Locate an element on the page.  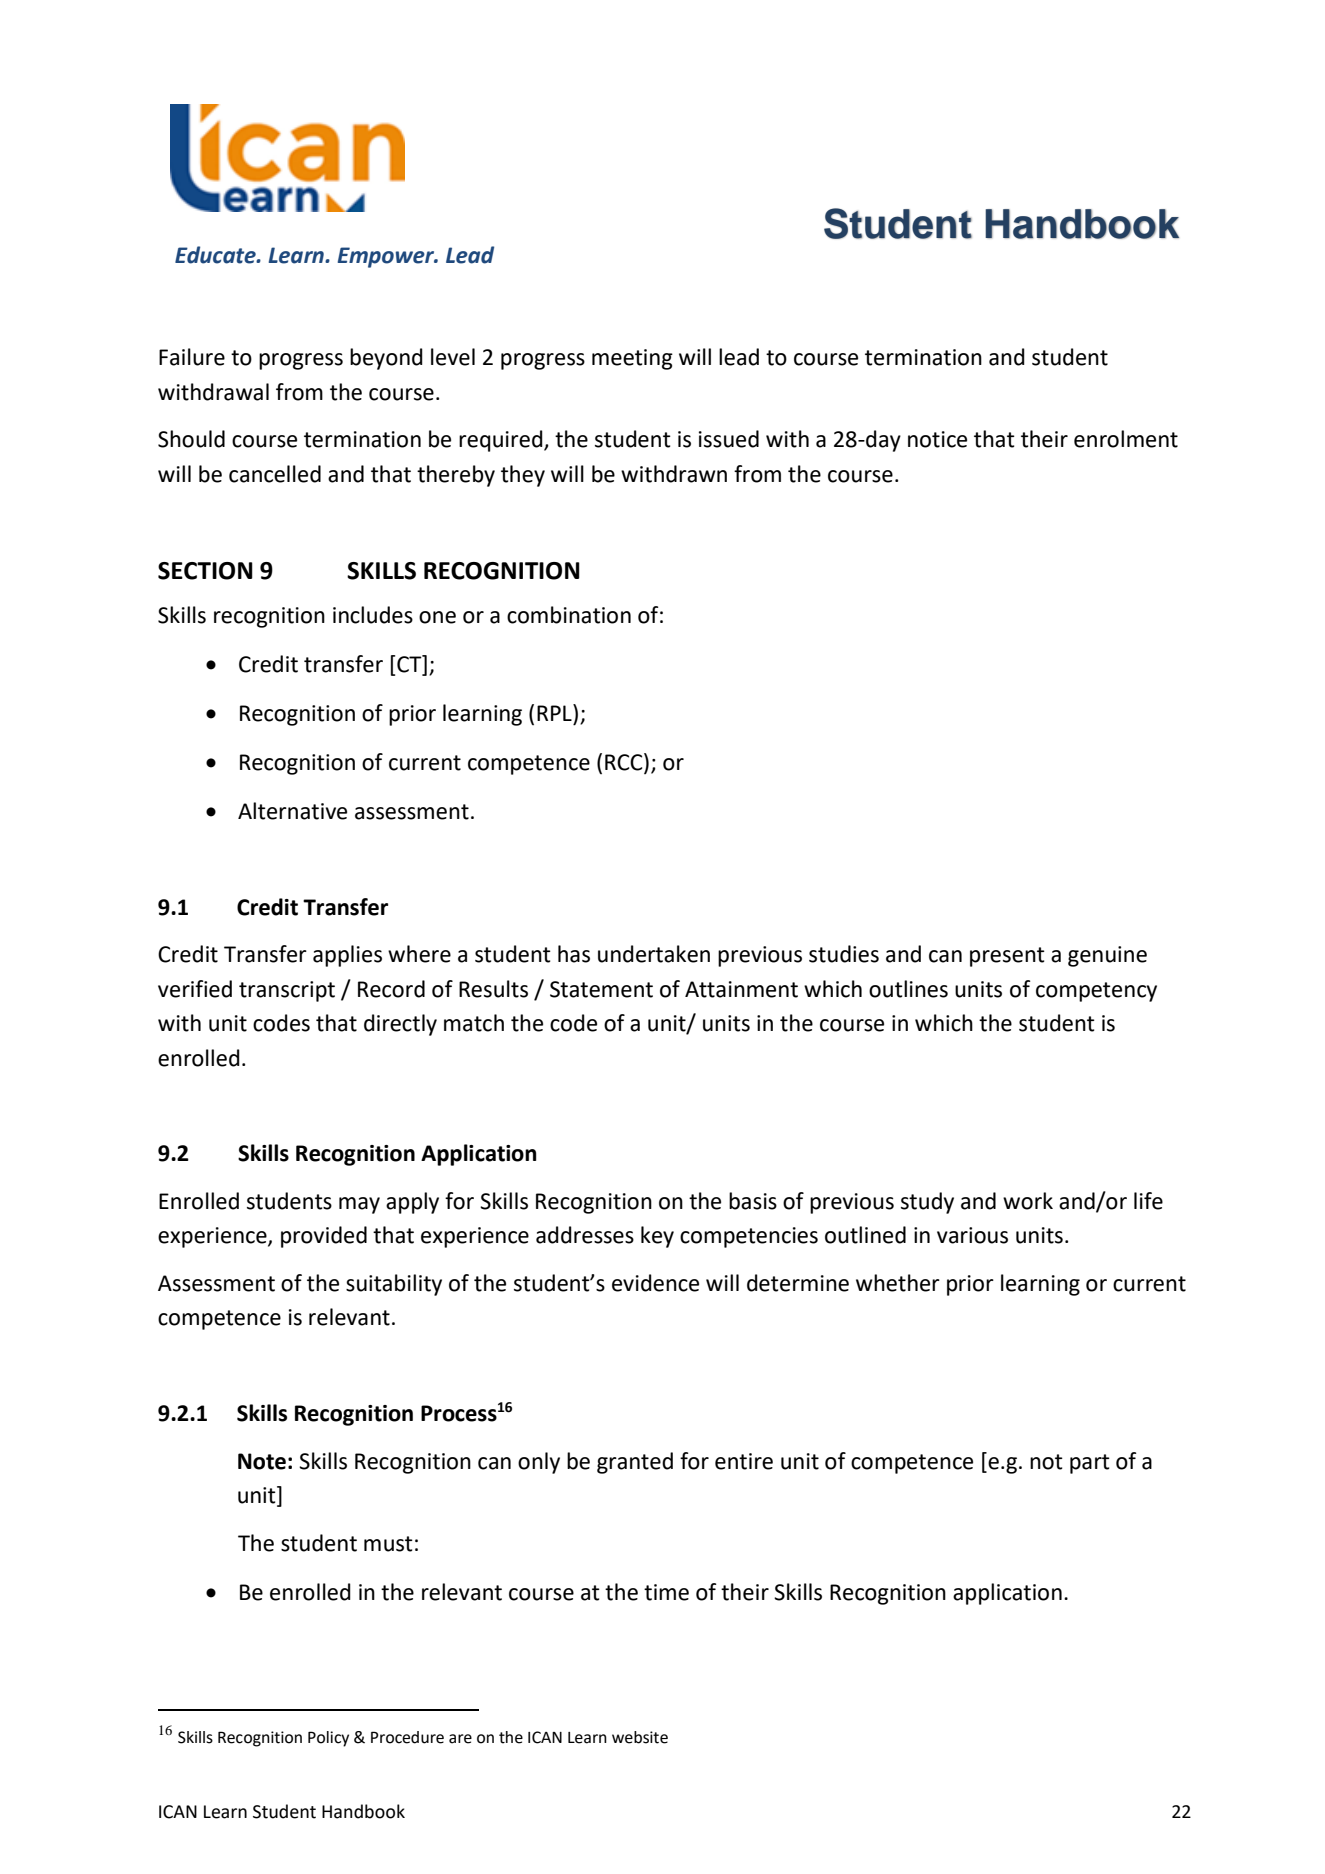
Alternative is located at coordinates (292, 811).
